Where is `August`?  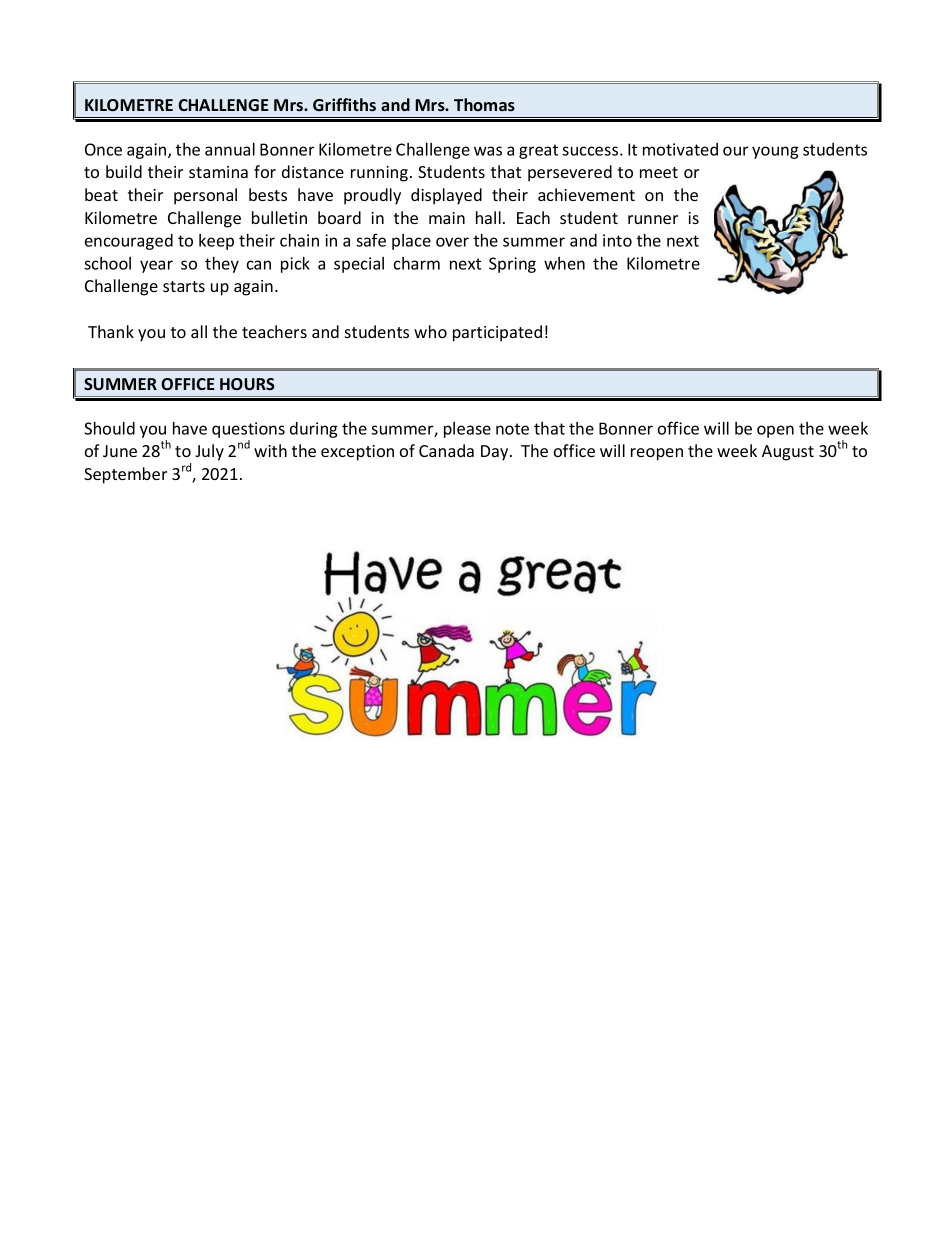 August is located at coordinates (788, 453).
